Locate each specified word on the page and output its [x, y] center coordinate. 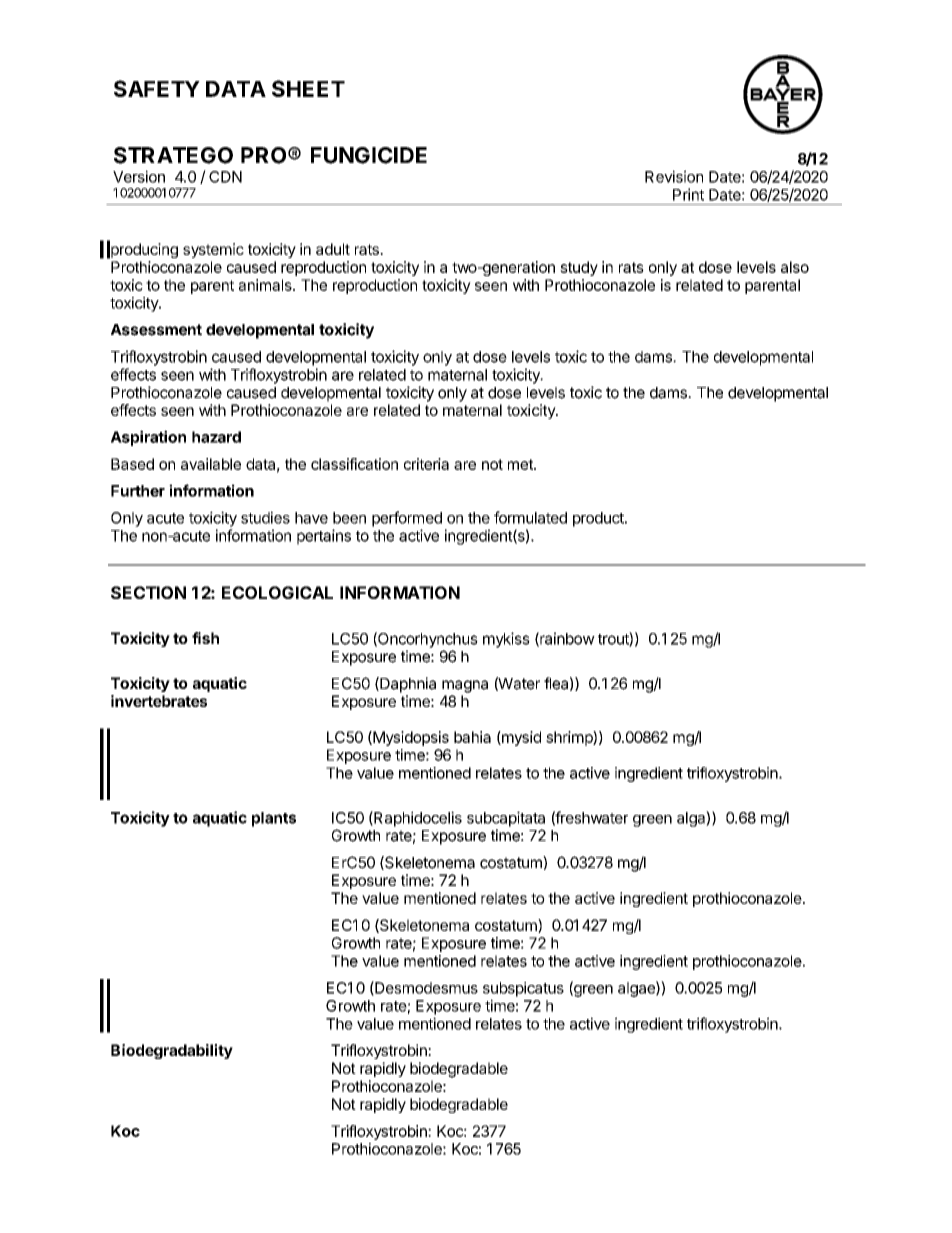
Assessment [156, 330]
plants [274, 819]
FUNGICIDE [369, 155]
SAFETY [157, 88]
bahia [472, 737]
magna [465, 686]
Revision [674, 176]
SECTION [148, 592]
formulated [530, 517]
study [579, 268]
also [795, 267]
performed [407, 519]
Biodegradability [172, 1051]
